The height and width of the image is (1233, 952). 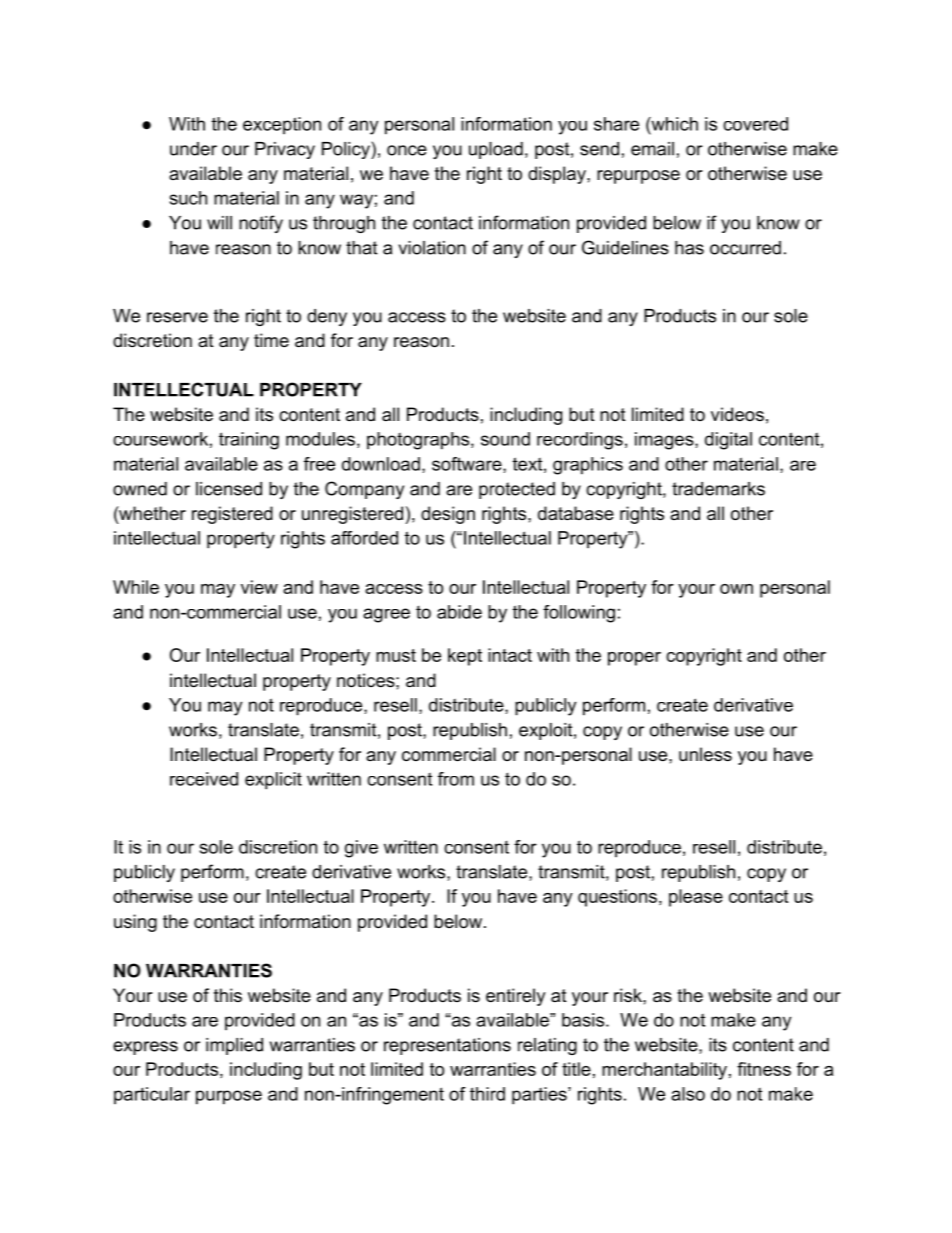 What do you see at coordinates (737, 414) in the image?
I see `videos` at bounding box center [737, 414].
